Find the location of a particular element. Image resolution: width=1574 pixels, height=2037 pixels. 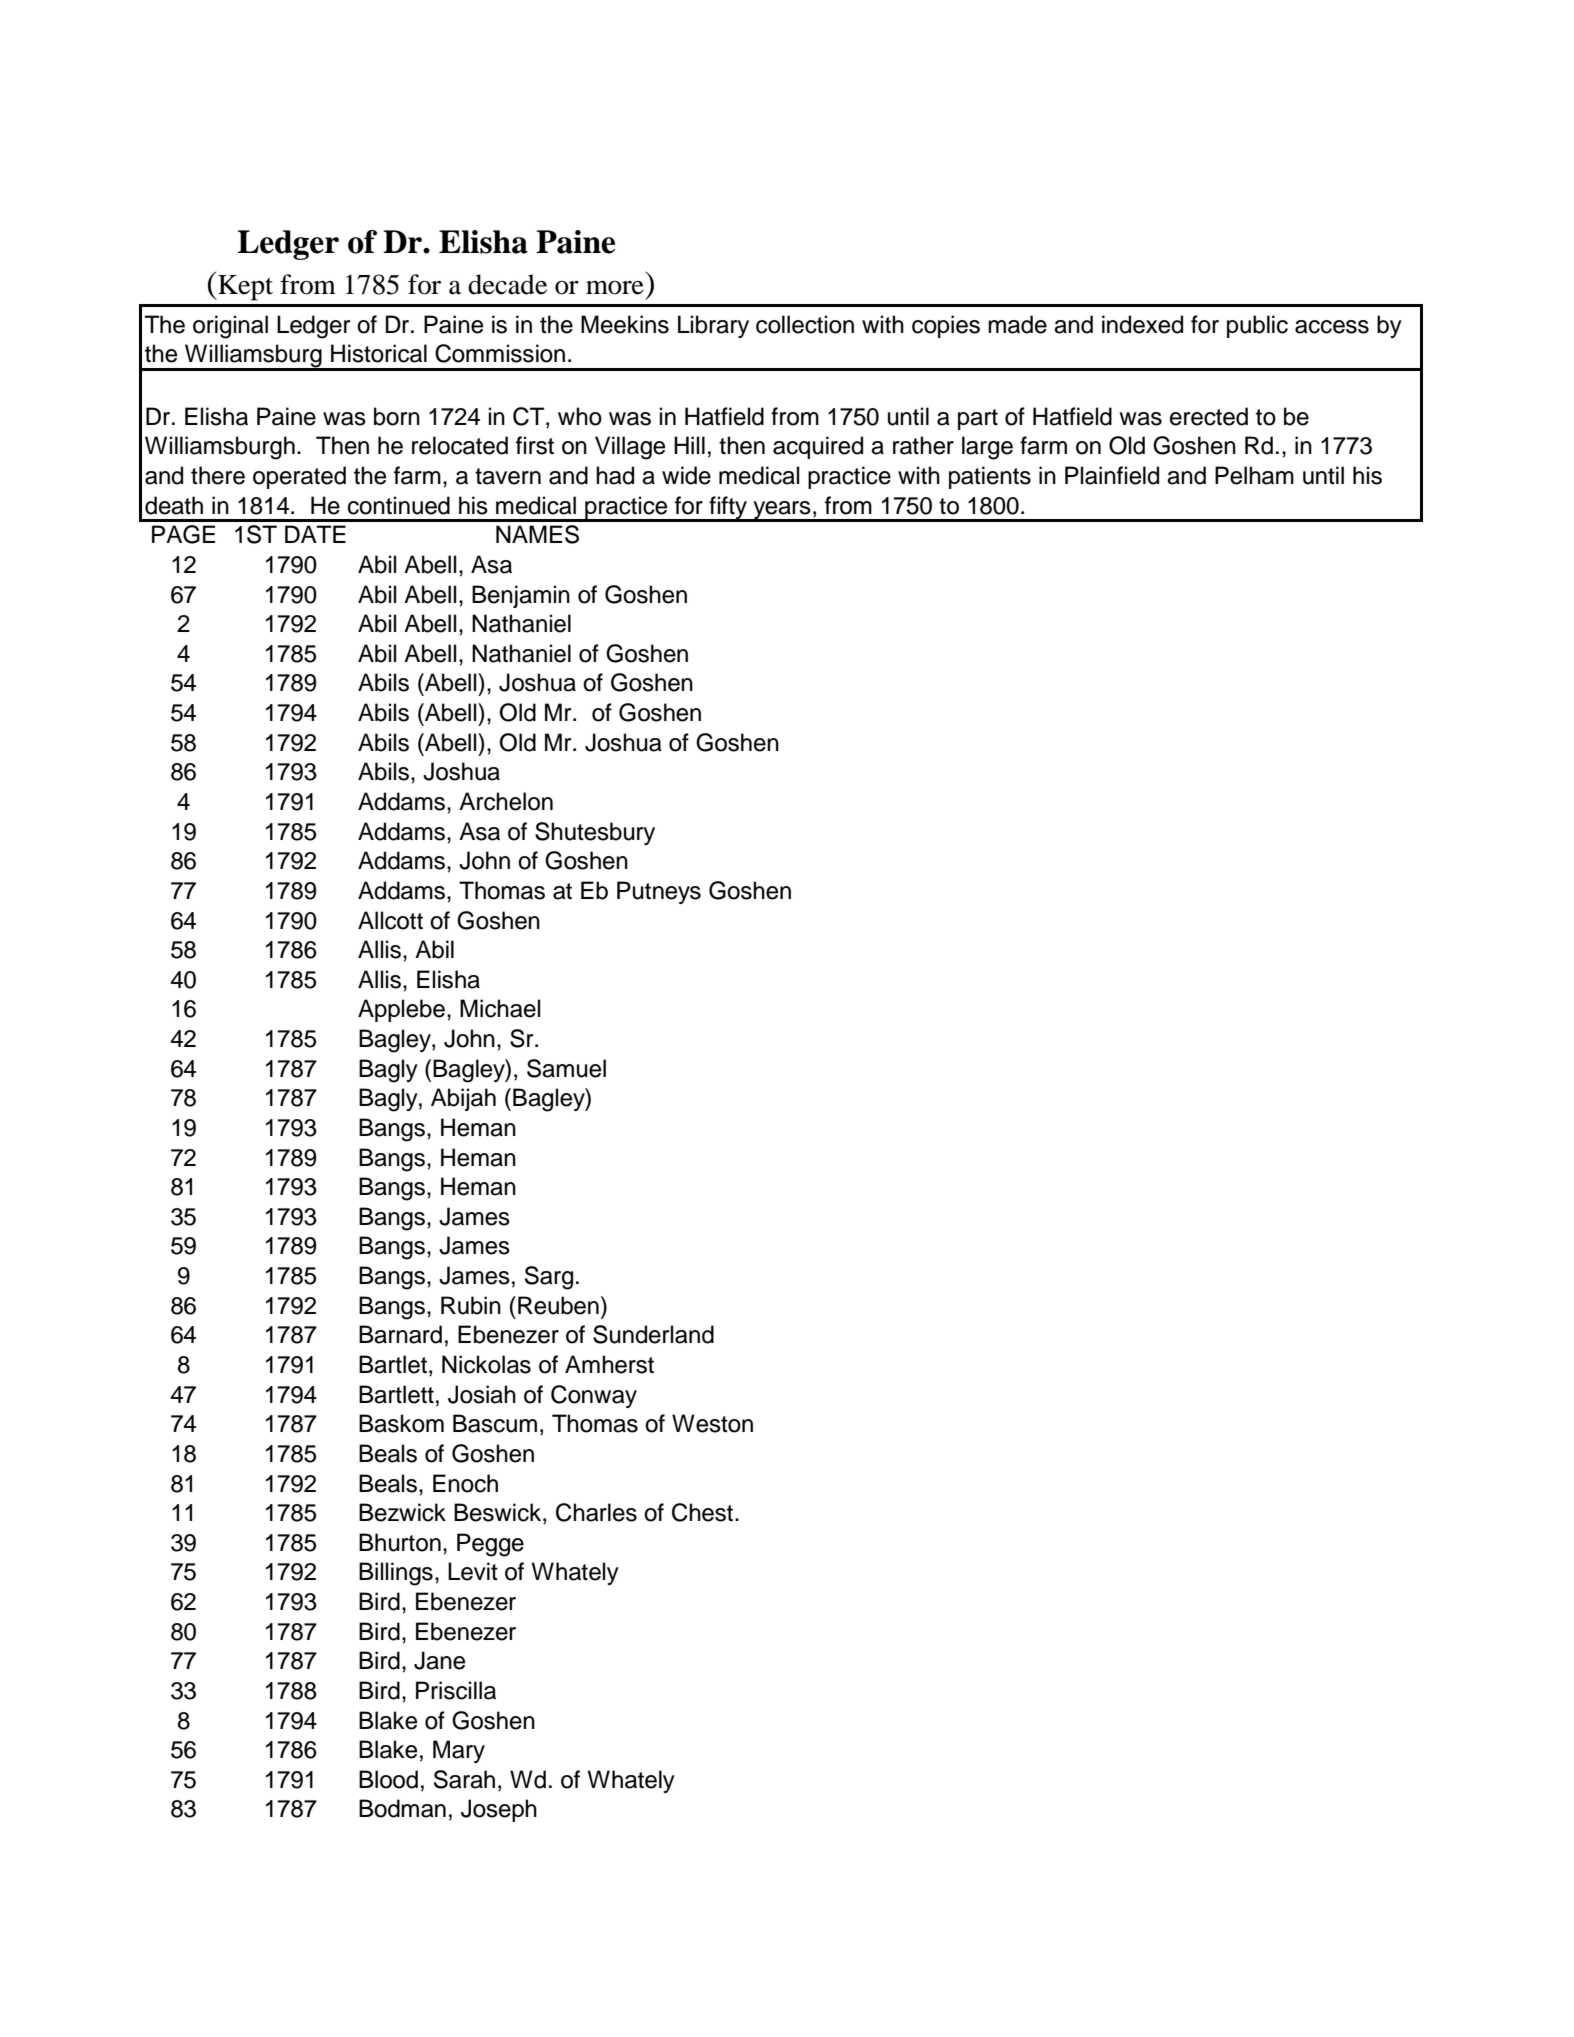

Chest is located at coordinates (704, 1512).
